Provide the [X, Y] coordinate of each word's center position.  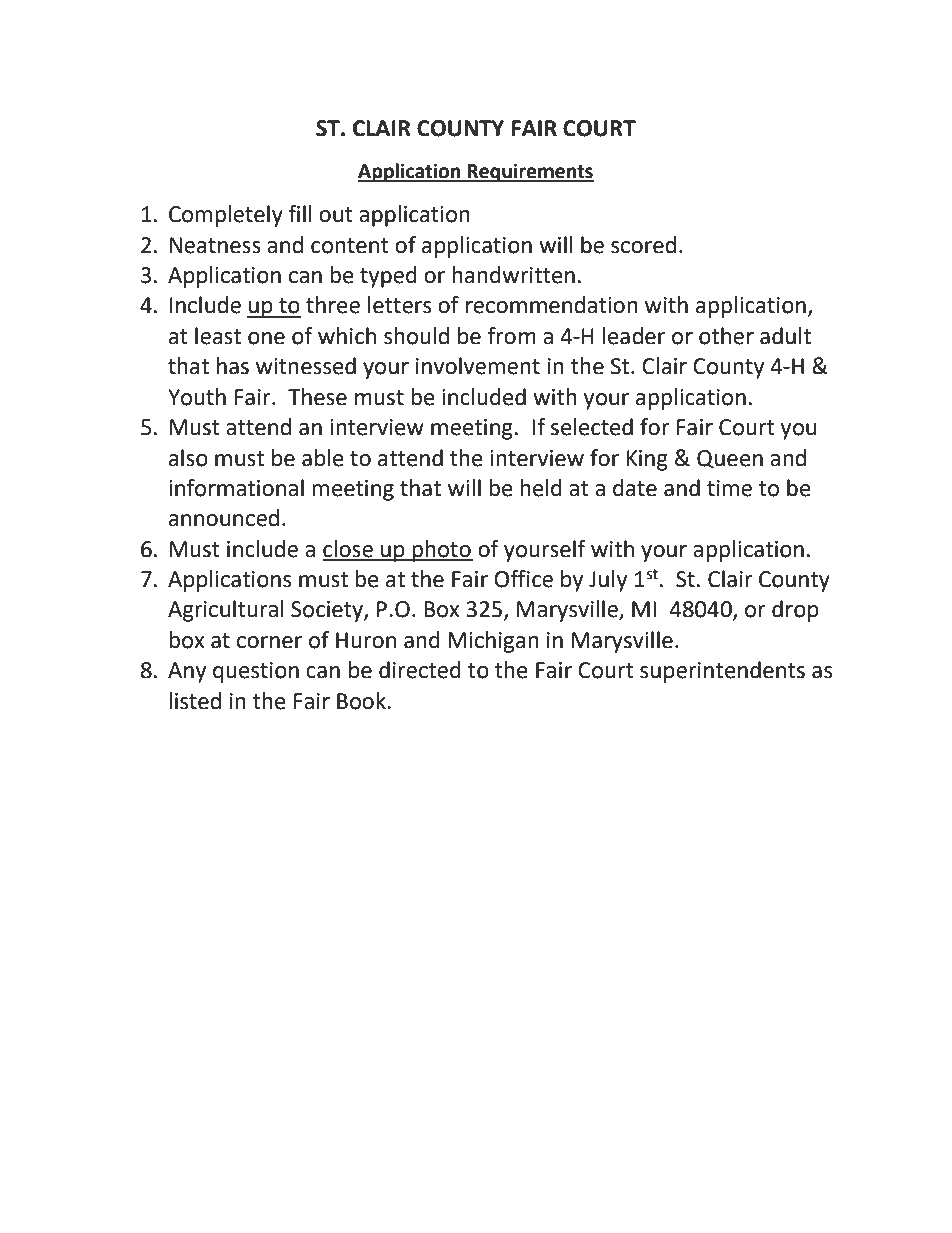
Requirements [530, 172]
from [512, 336]
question [256, 672]
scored [643, 245]
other [726, 336]
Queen [730, 459]
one [266, 338]
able [323, 458]
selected [592, 427]
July [608, 581]
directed [420, 670]
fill [300, 213]
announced [224, 518]
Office [523, 579]
